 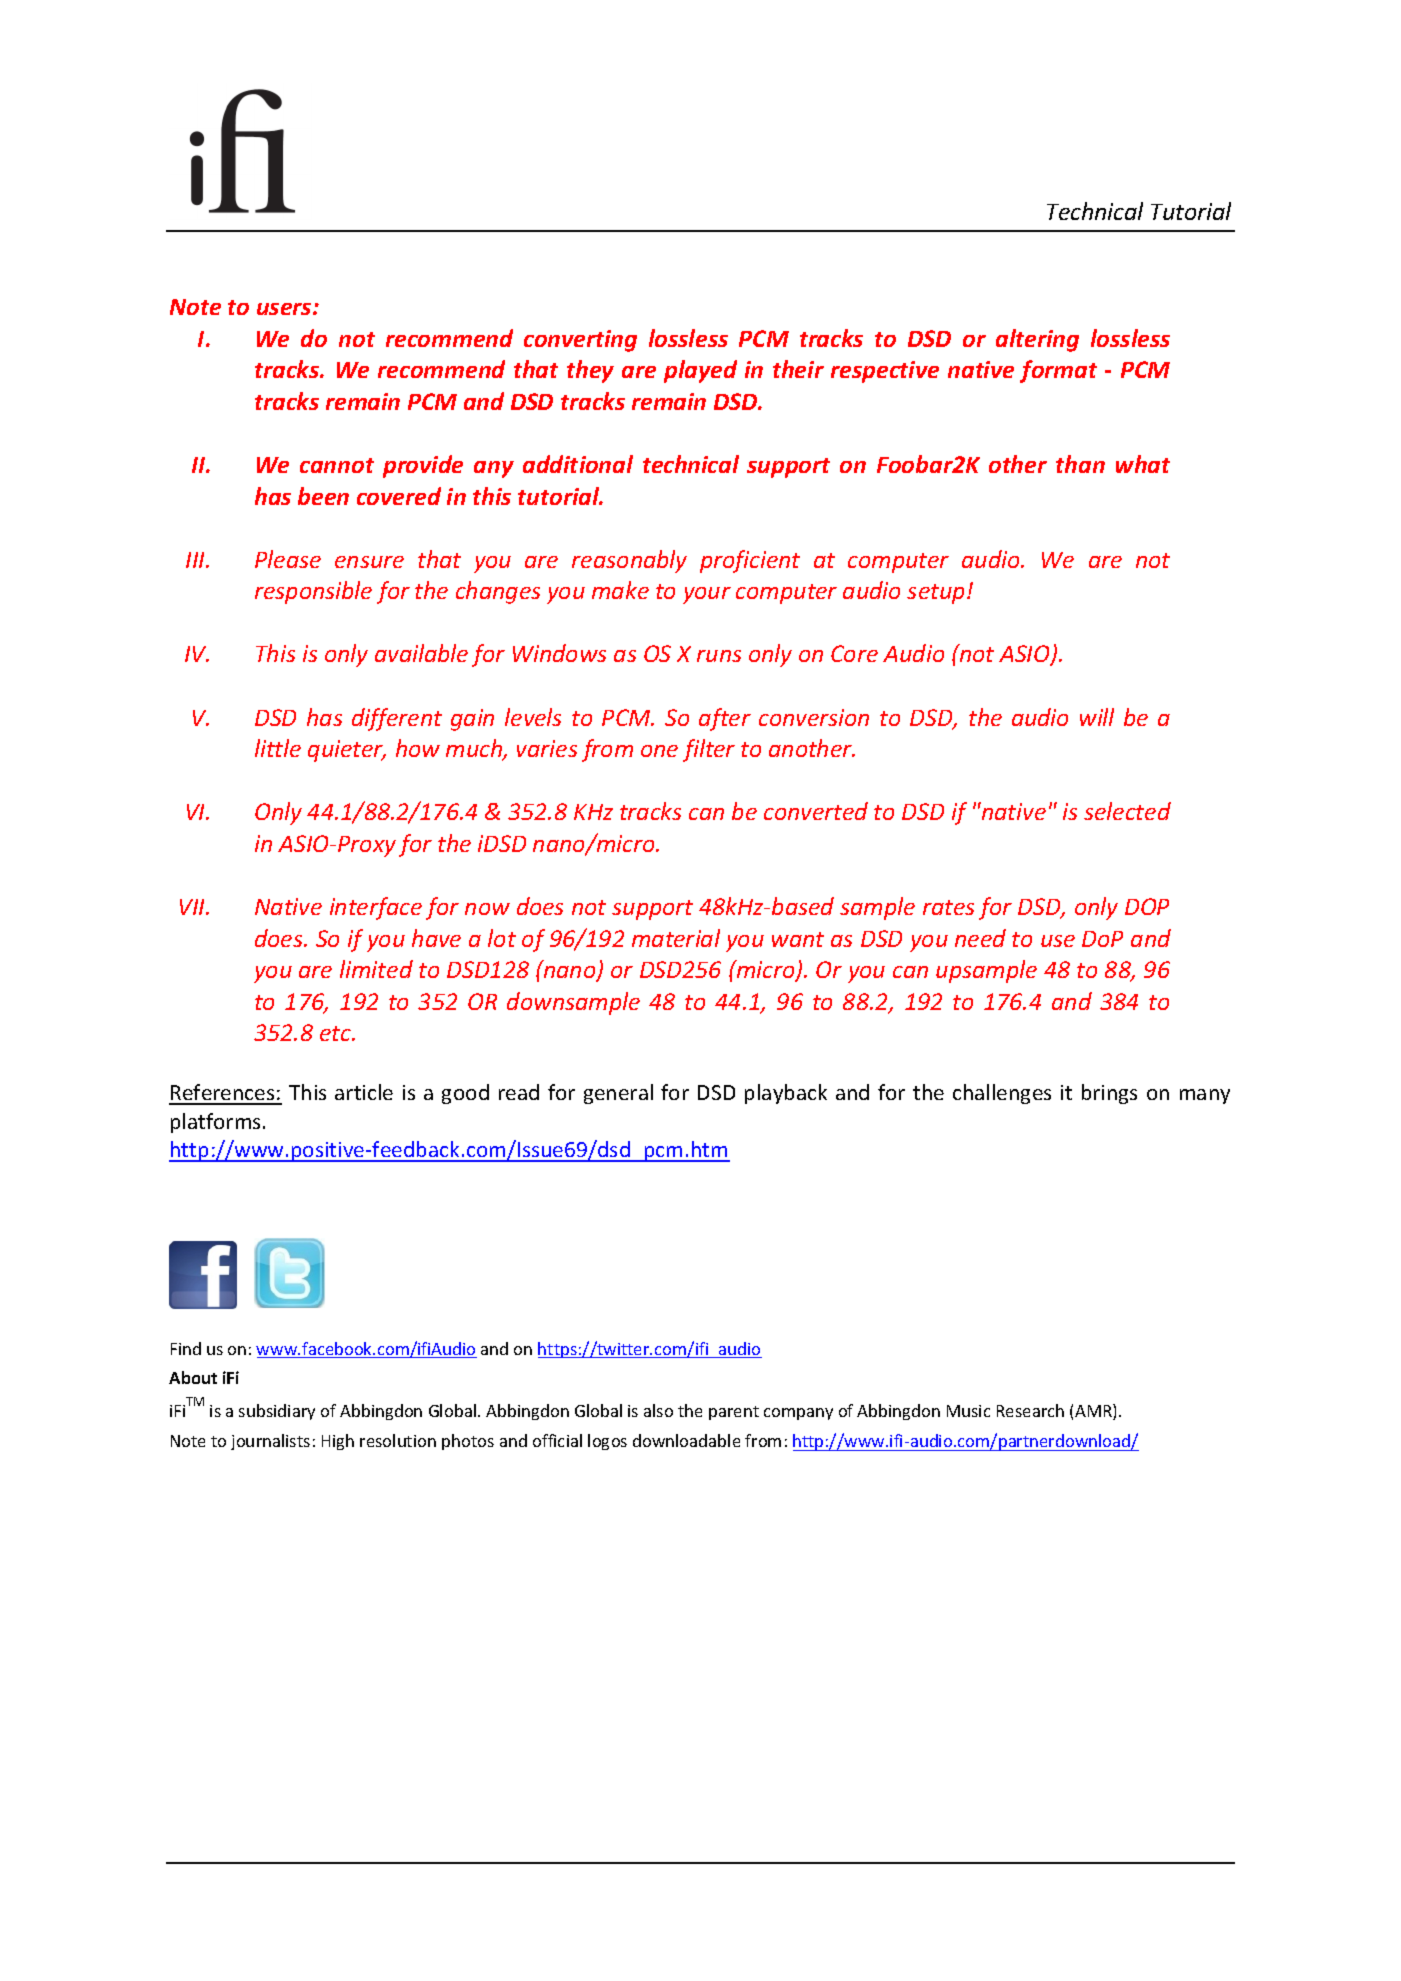 I want to click on responsible, so click(x=313, y=592).
